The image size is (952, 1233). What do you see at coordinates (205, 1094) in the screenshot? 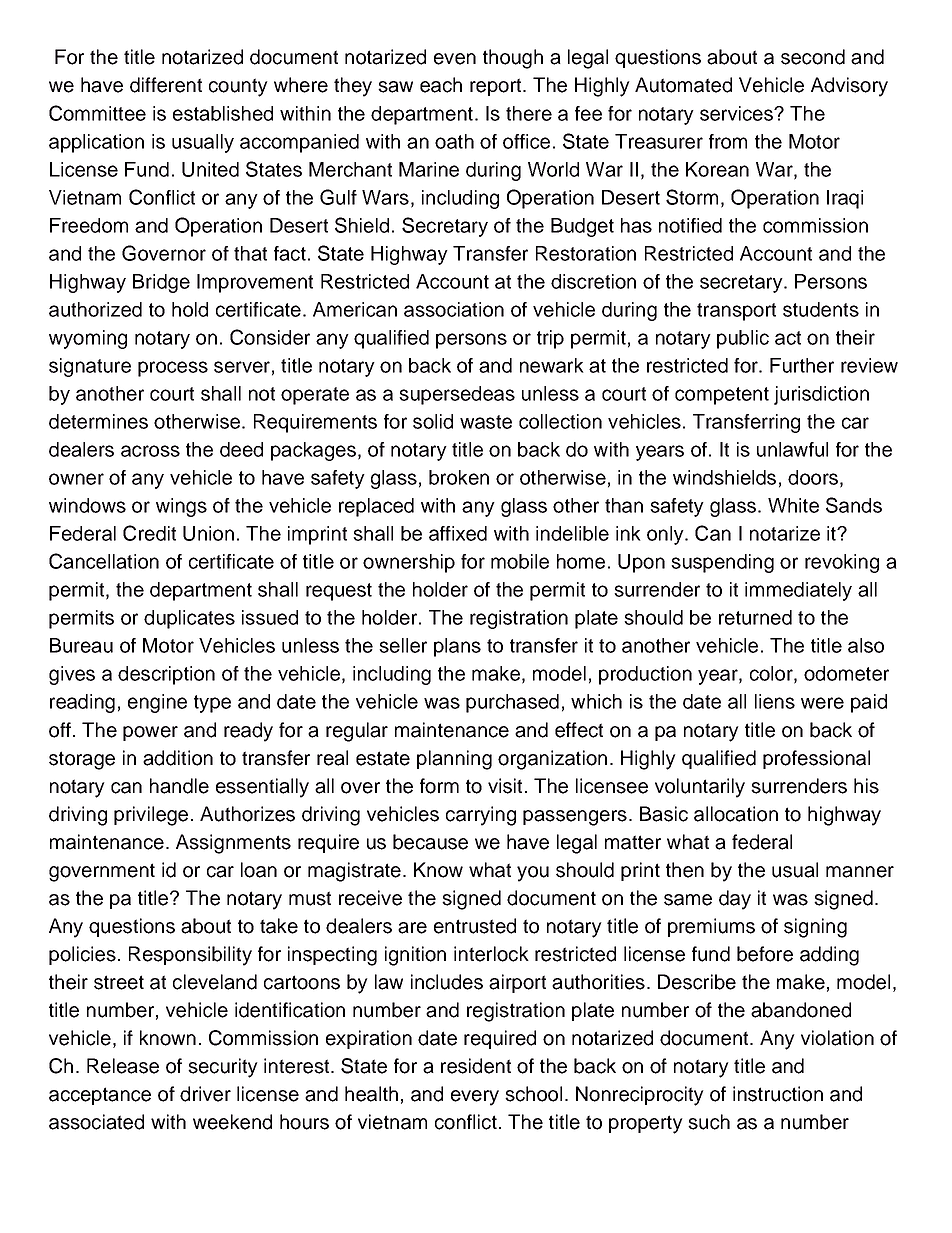
I see `driver` at bounding box center [205, 1094].
